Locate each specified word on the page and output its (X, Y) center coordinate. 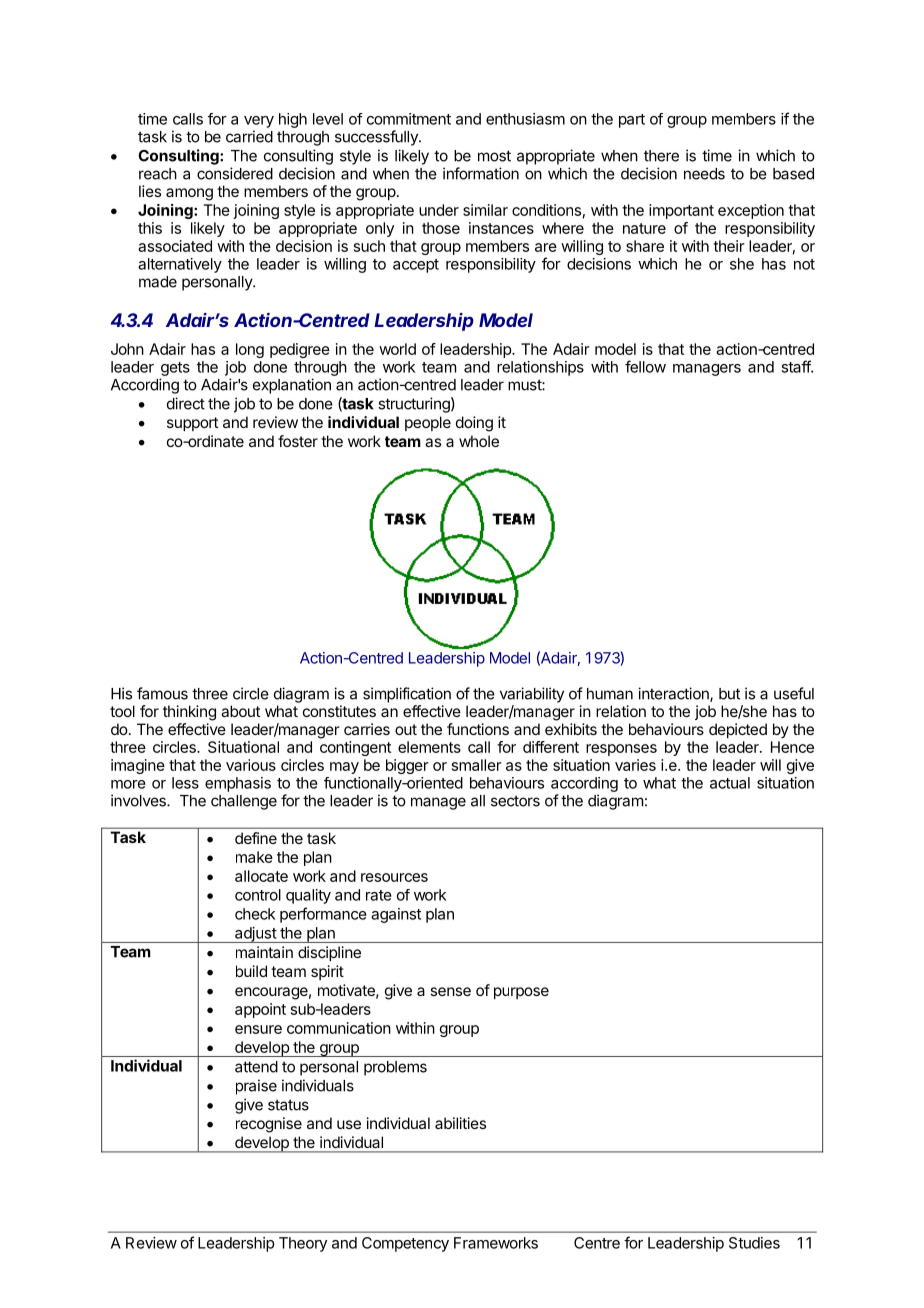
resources (394, 877)
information (481, 173)
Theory (303, 1244)
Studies (754, 1243)
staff (796, 366)
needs (704, 174)
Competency (405, 1244)
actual (730, 783)
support (192, 424)
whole (479, 441)
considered (235, 173)
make (254, 857)
